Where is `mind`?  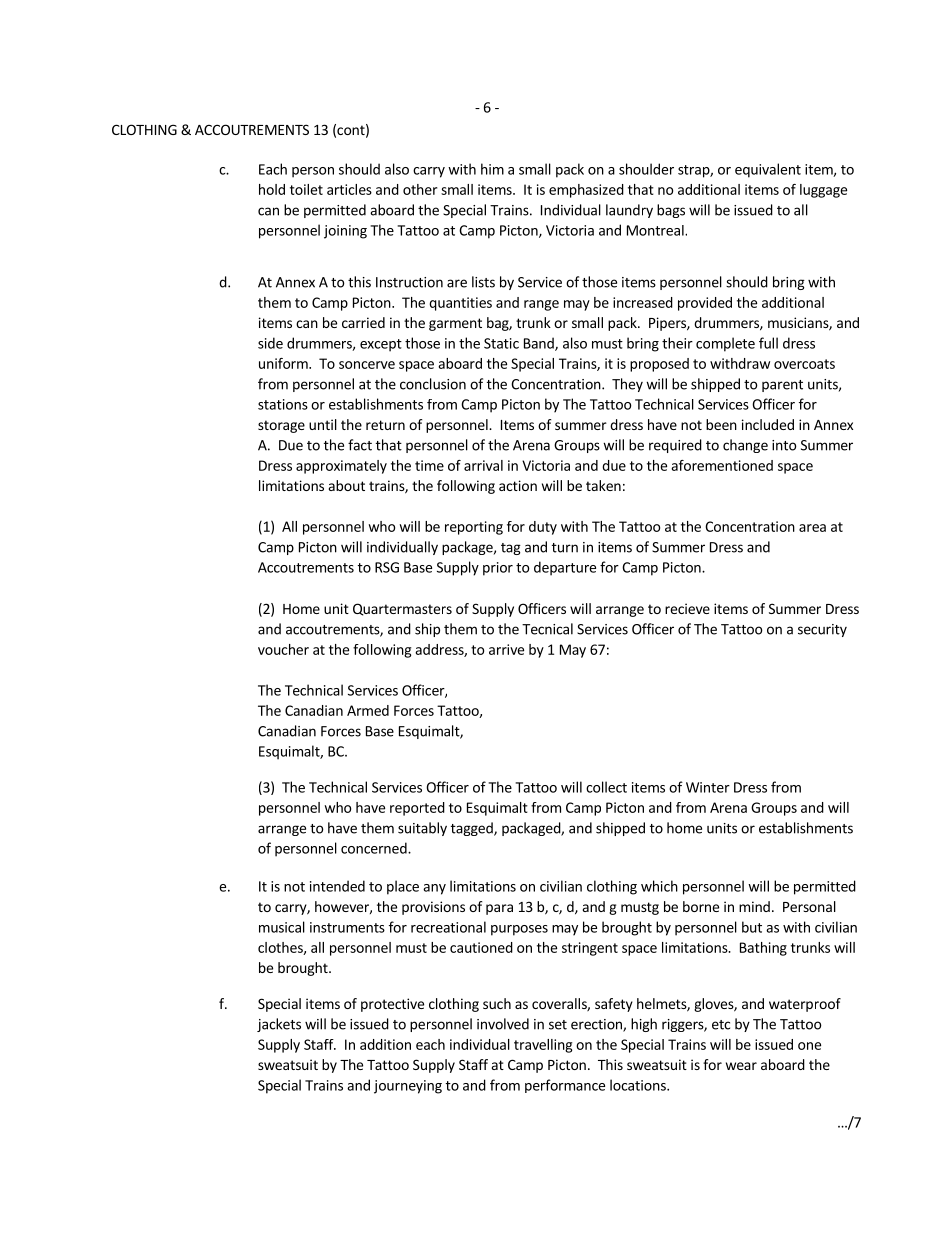
mind is located at coordinates (754, 906).
